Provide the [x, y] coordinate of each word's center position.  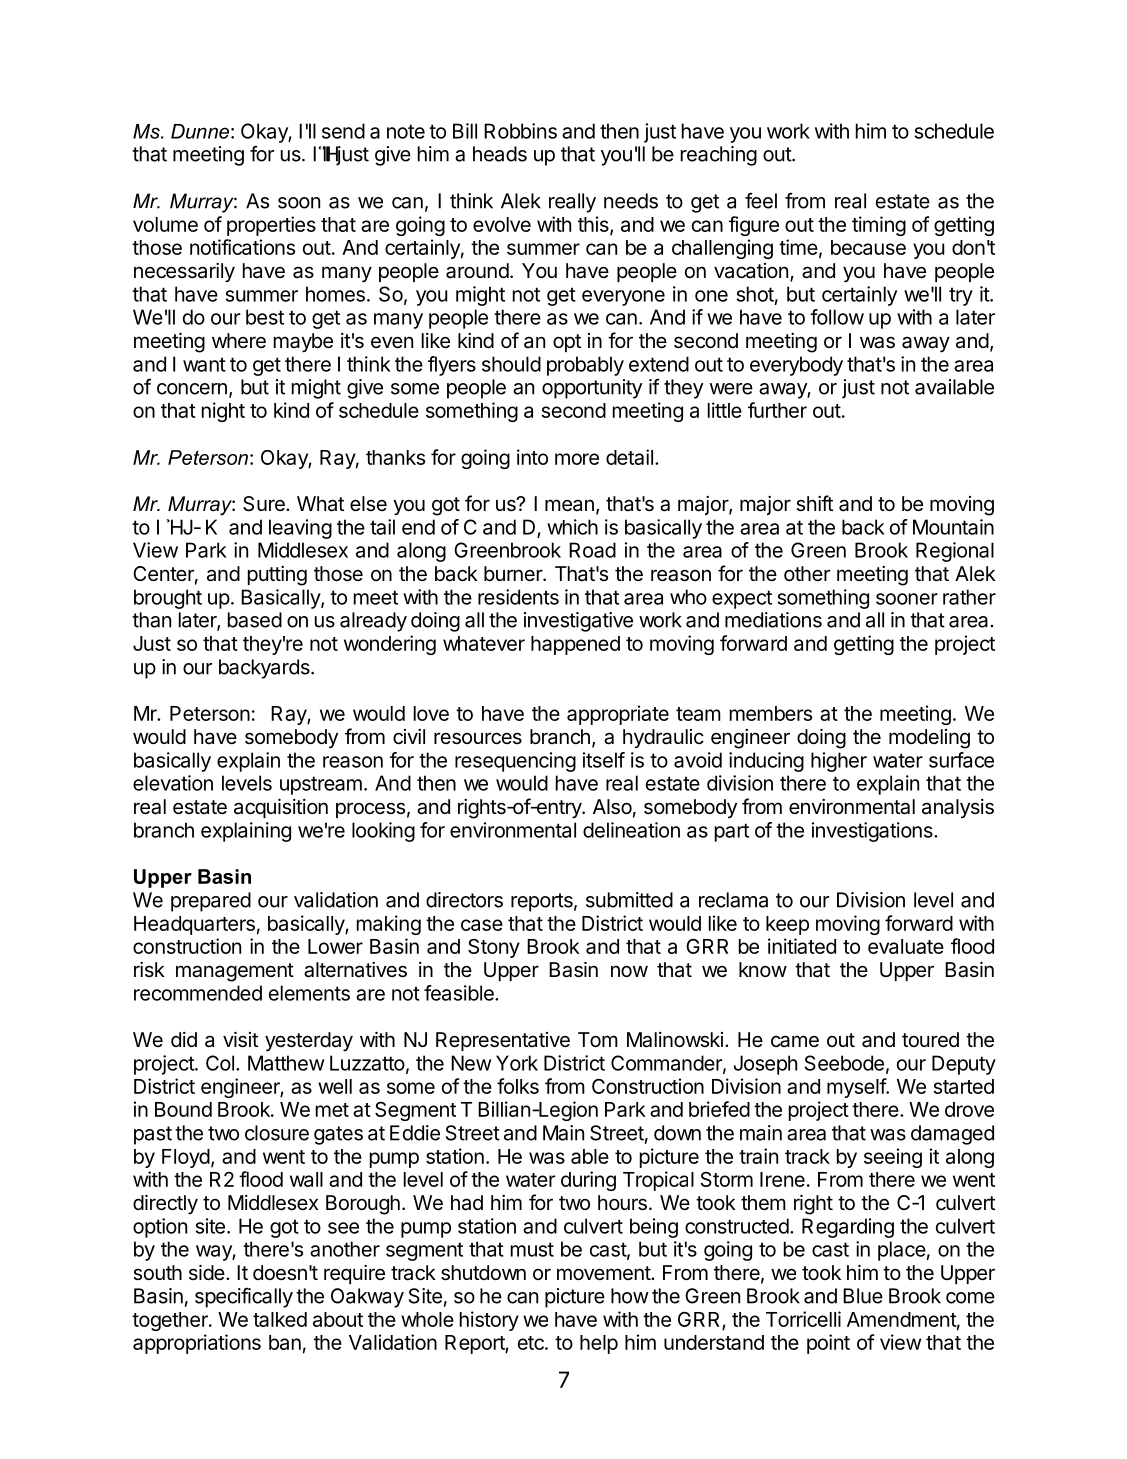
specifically [244, 1297]
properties [271, 226]
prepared [211, 902]
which [572, 527]
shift [814, 503]
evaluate [906, 946]
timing [879, 226]
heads [500, 154]
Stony [494, 948]
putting [277, 576]
